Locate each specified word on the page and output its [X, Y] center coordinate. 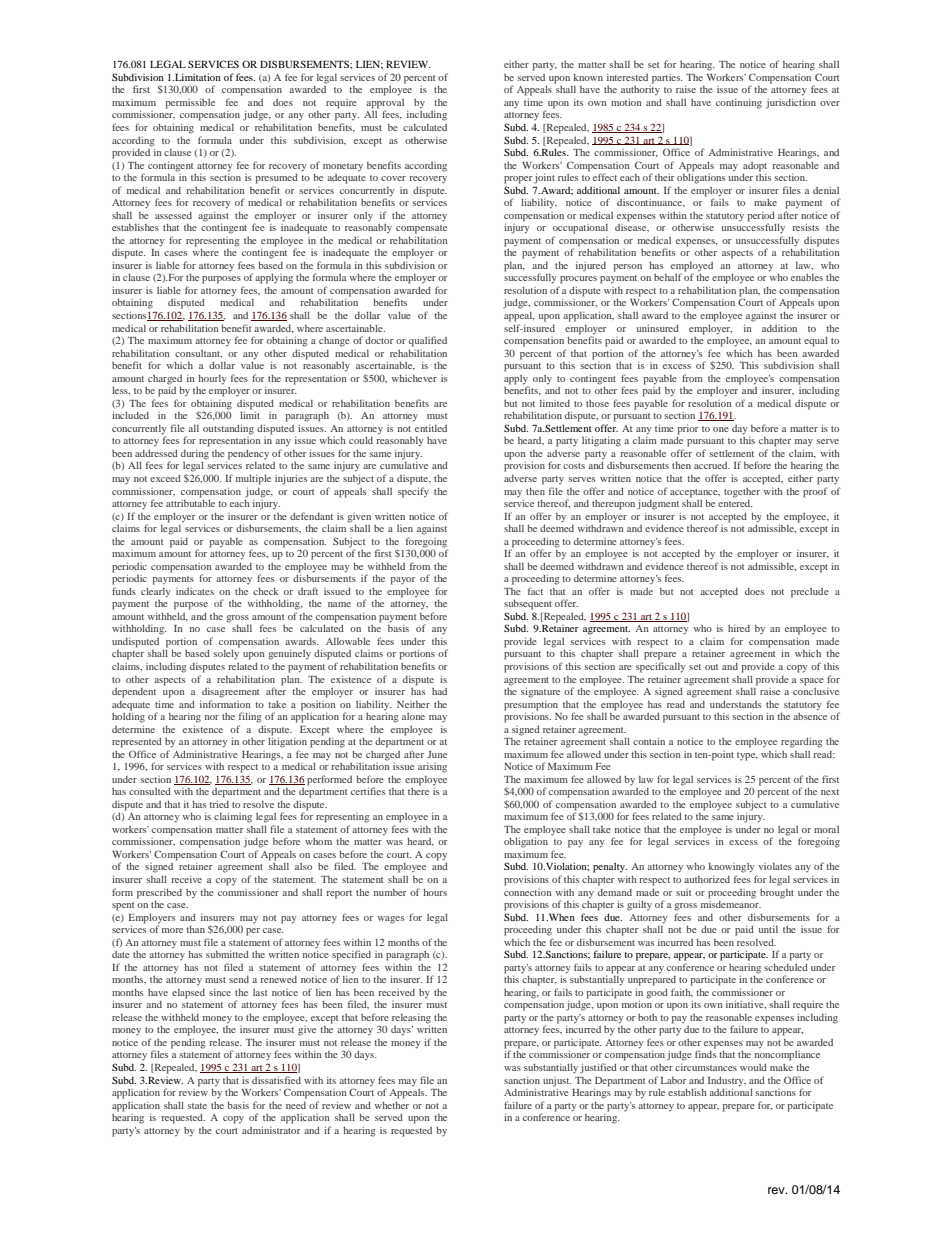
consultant [198, 354]
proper [518, 180]
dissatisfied [276, 1080]
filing [250, 717]
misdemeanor [731, 903]
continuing [739, 104]
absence [810, 715]
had [439, 691]
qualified [428, 341]
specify [413, 492]
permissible [190, 104]
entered [735, 502]
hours [435, 892]
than [195, 929]
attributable [190, 502]
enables [807, 277]
